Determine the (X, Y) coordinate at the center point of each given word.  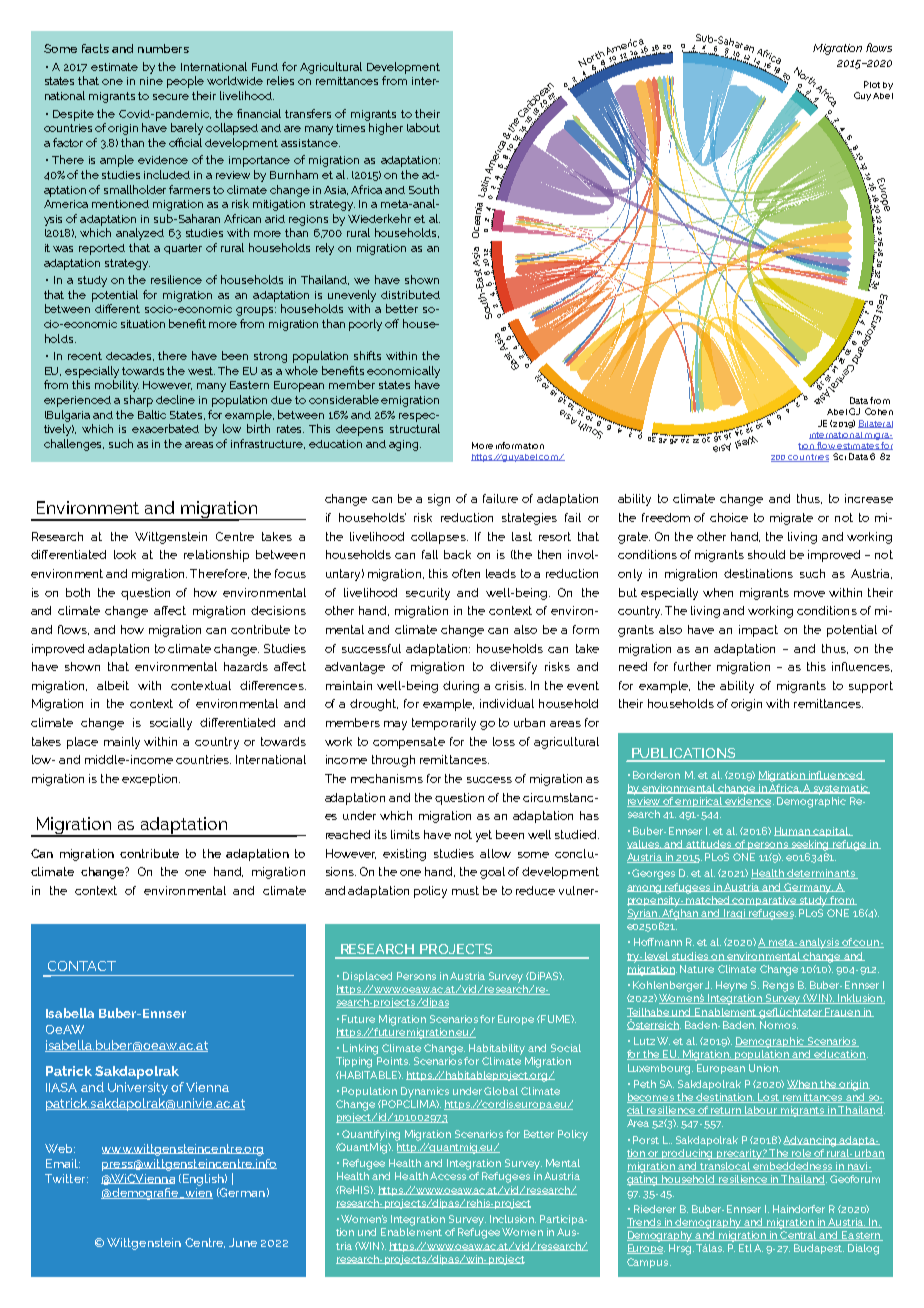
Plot (872, 84)
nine (151, 81)
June (243, 1242)
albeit (113, 685)
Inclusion (513, 1219)
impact (758, 631)
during (461, 687)
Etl (745, 1248)
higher (386, 129)
